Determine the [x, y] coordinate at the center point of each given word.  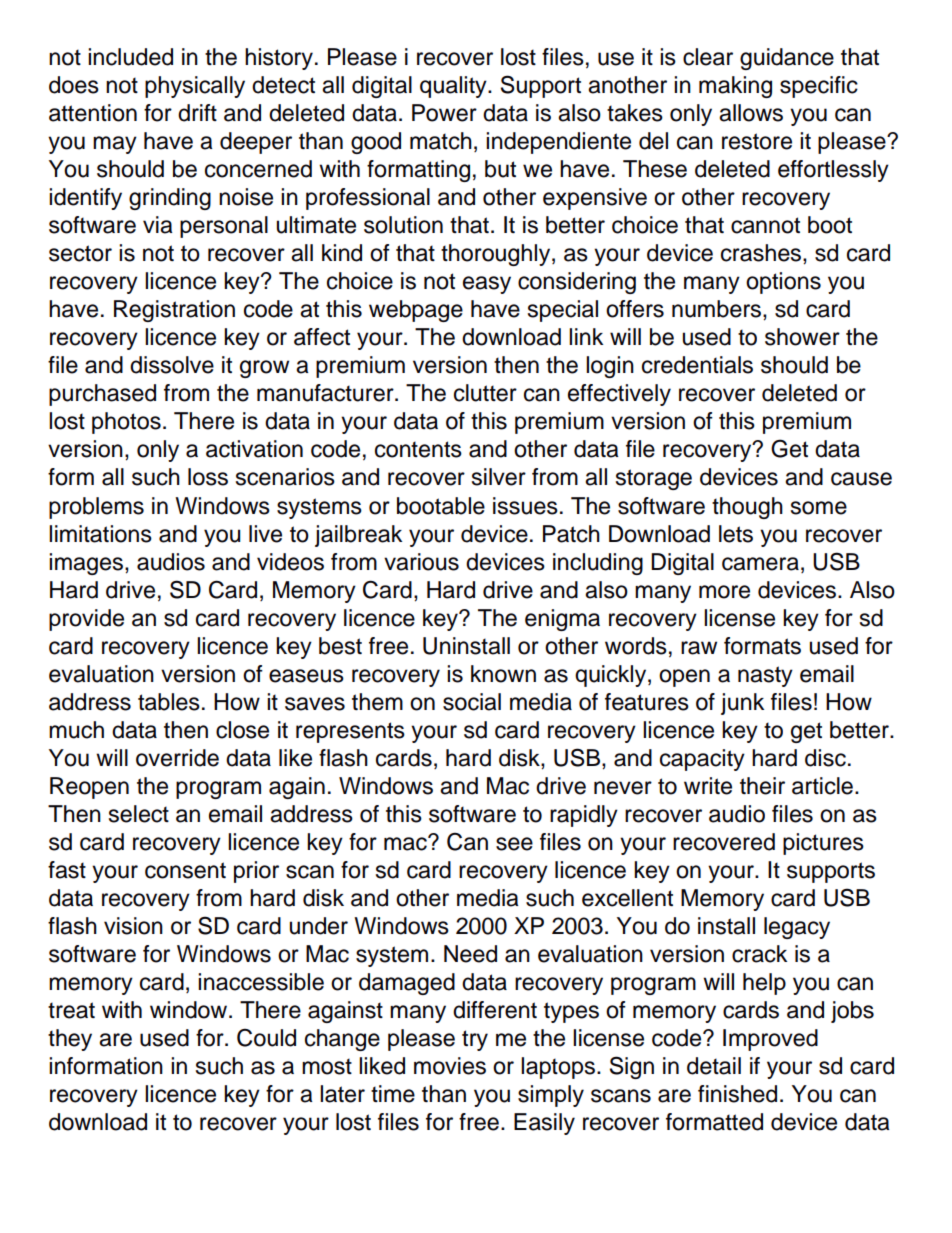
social [472, 702]
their [762, 786]
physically [195, 87]
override [177, 758]
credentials [697, 365]
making [735, 87]
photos [126, 423]
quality [454, 87]
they [70, 1040]
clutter [485, 393]
